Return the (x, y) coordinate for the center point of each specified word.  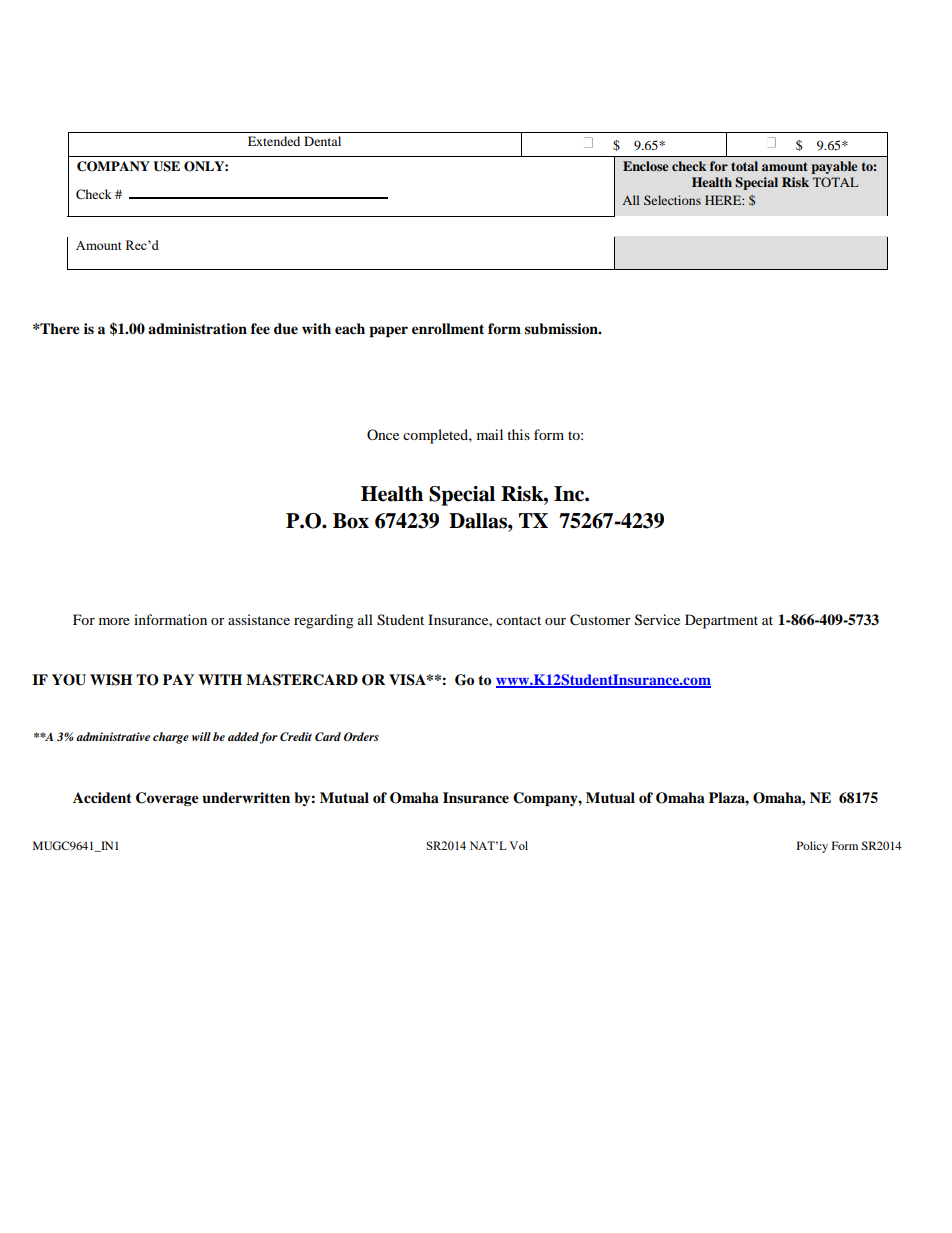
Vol (518, 845)
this (518, 434)
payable (834, 167)
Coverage (167, 799)
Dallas (479, 521)
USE (166, 166)
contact (518, 620)
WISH (111, 680)
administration (197, 328)
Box (351, 521)
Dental (322, 141)
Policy (812, 847)
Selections (672, 200)
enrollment (448, 329)
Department (721, 621)
